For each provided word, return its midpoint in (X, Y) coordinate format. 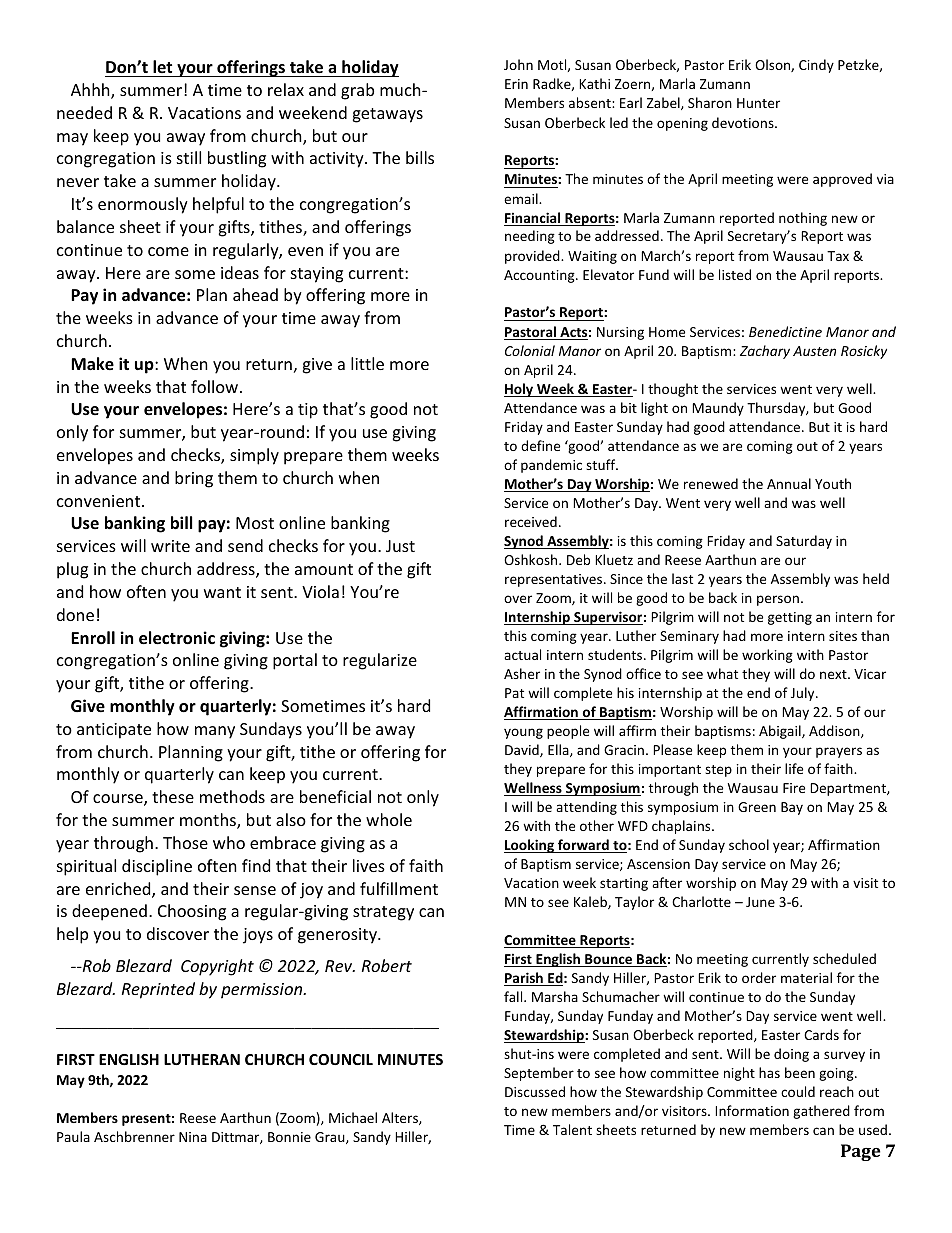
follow (214, 386)
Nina (193, 1137)
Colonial (530, 350)
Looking (530, 846)
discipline (157, 867)
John (518, 64)
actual (522, 654)
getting (790, 618)
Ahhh (91, 91)
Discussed (535, 1091)
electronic (177, 638)
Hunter (758, 103)
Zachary (765, 352)
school (749, 844)
